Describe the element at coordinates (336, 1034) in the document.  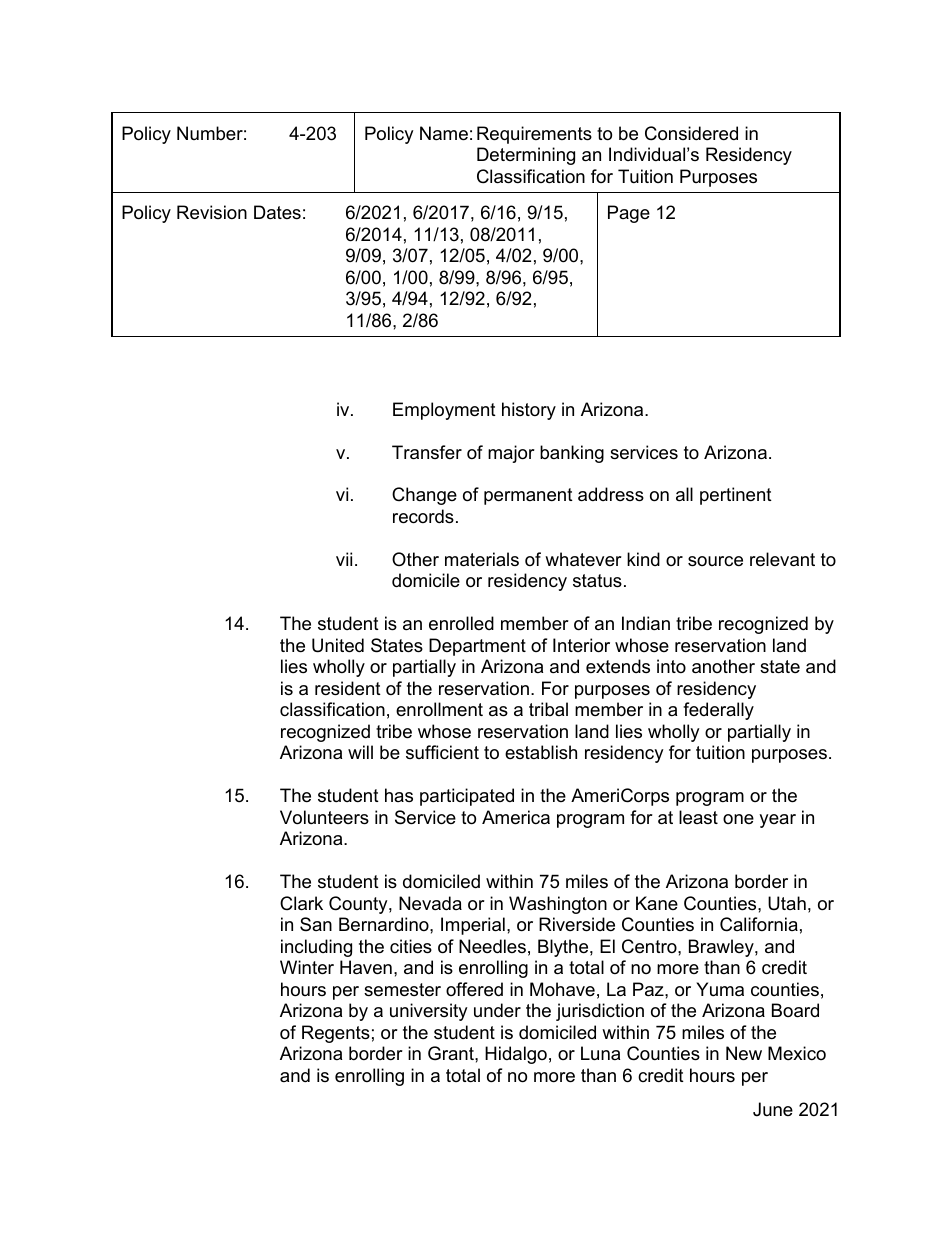
I see `Regents` at that location.
